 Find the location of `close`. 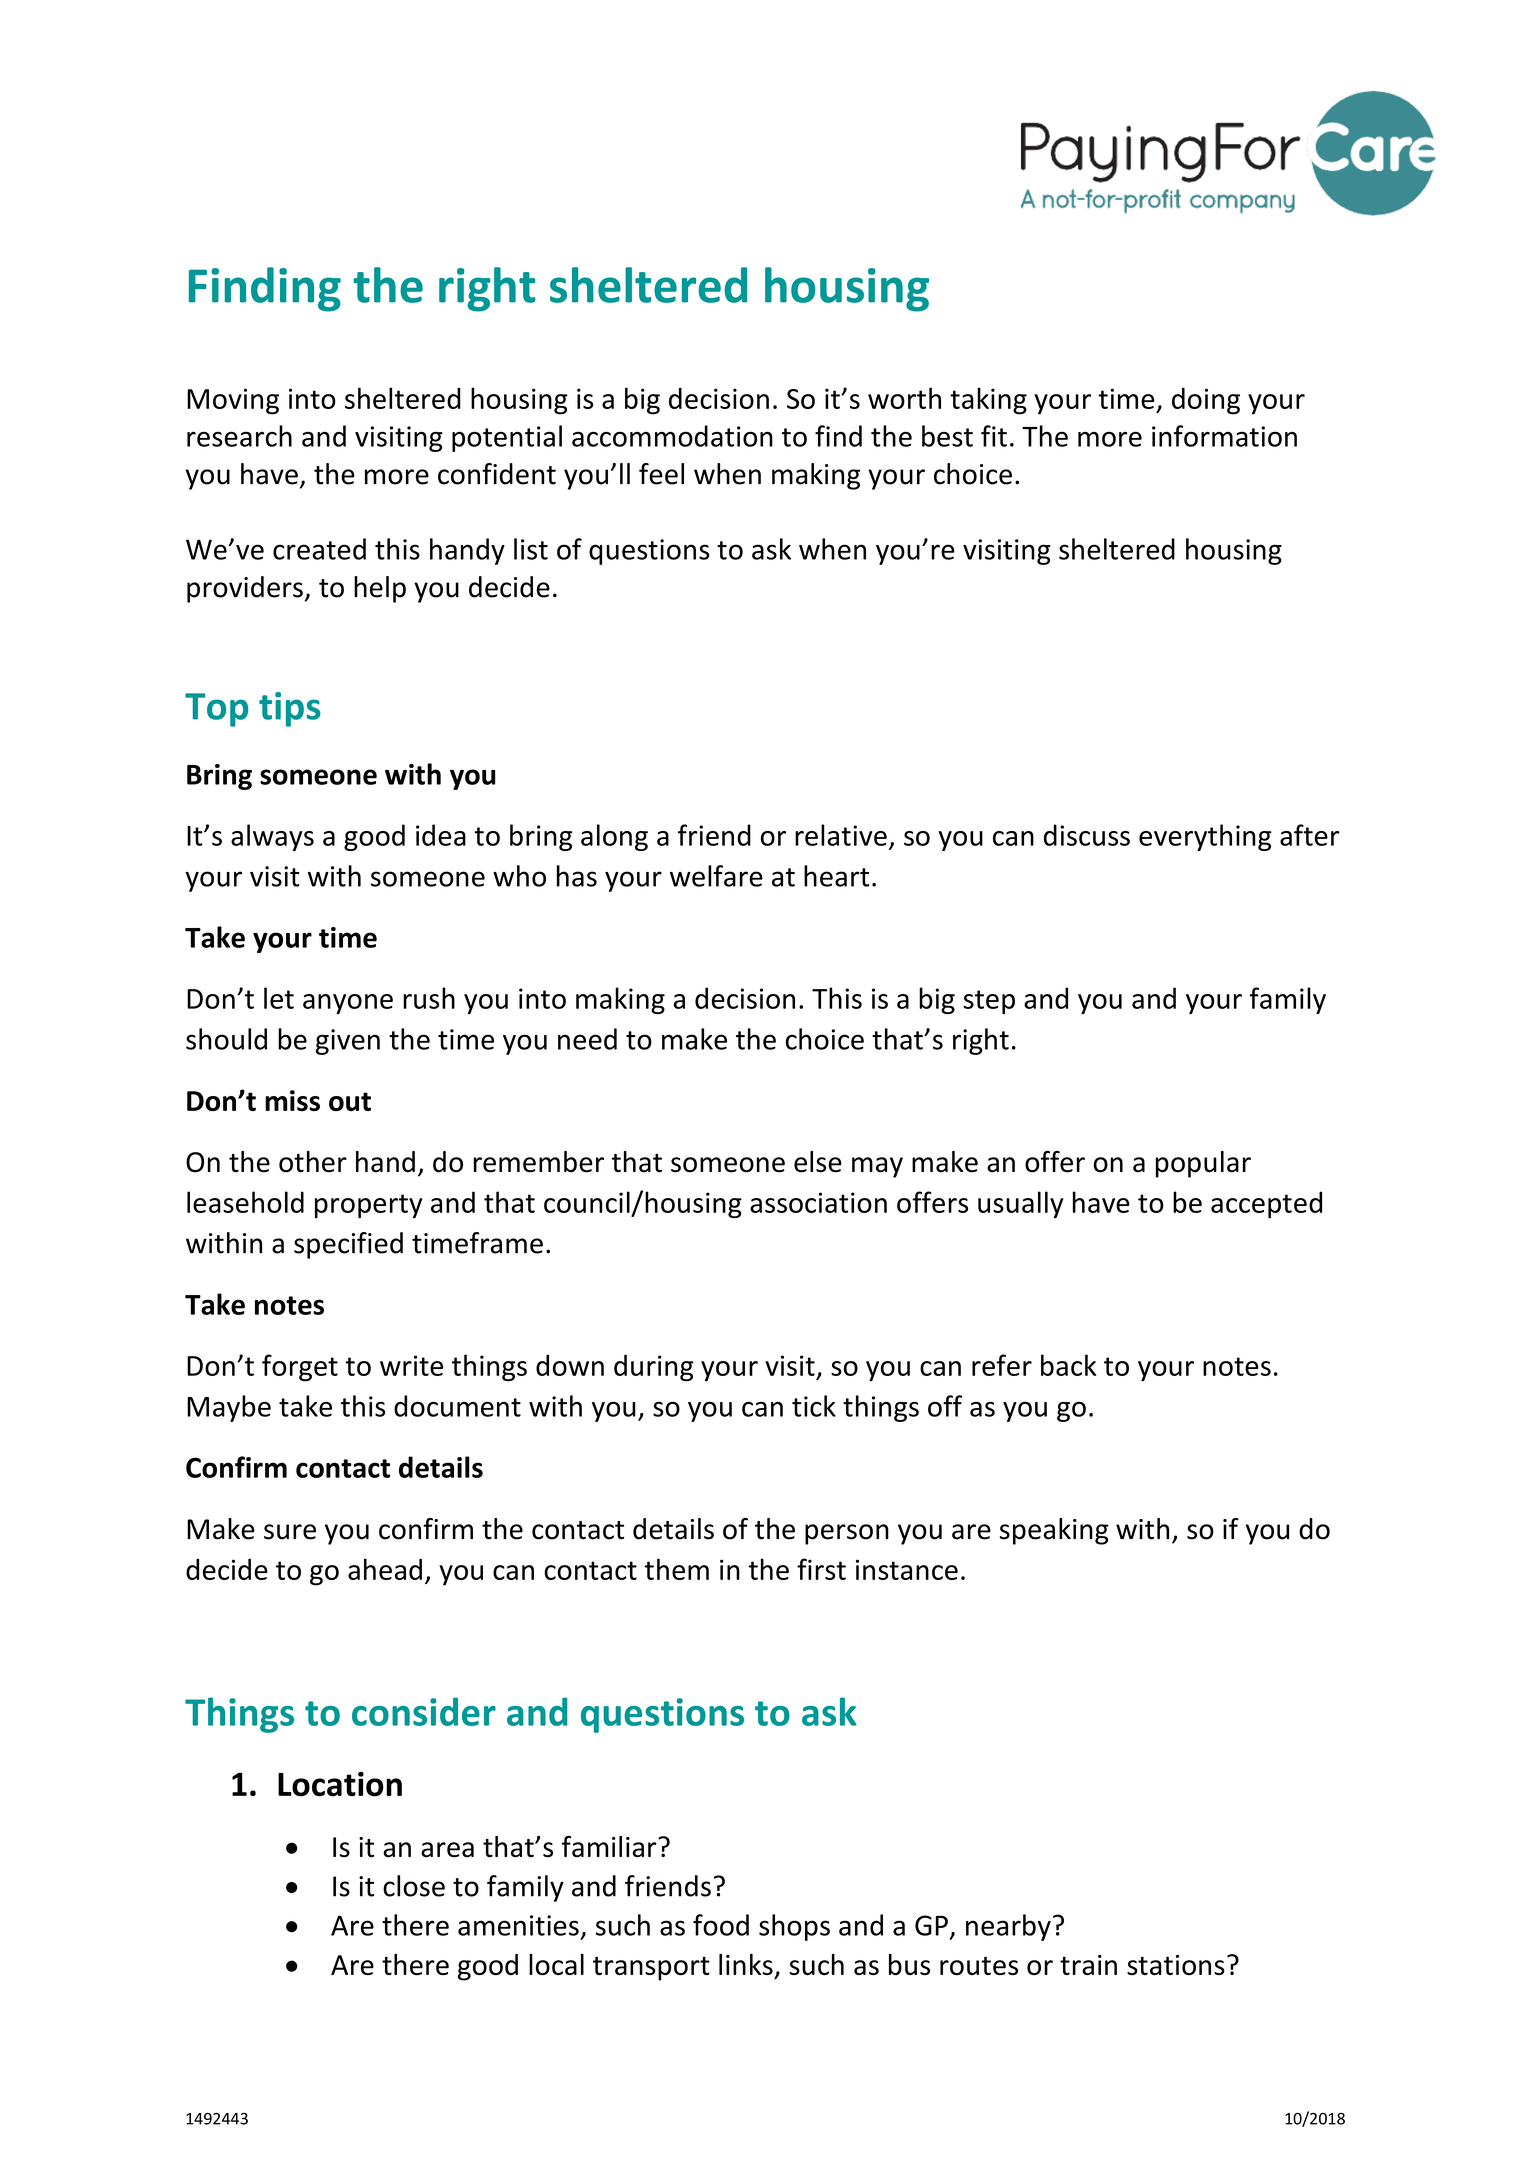

close is located at coordinates (414, 1886).
